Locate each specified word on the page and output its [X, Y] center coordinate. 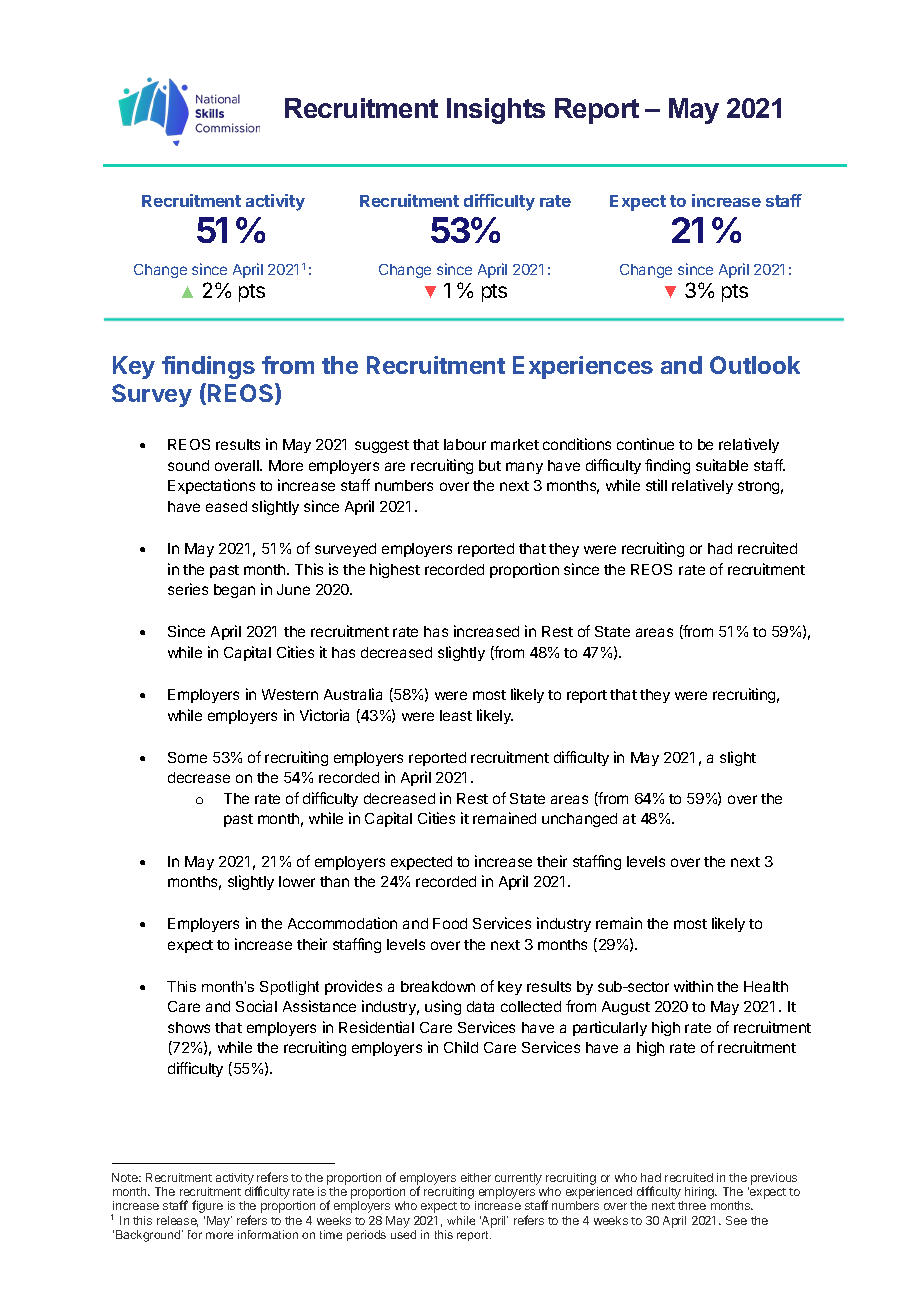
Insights [496, 111]
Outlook [755, 365]
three [692, 1205]
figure [207, 1206]
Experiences [583, 367]
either [476, 1177]
